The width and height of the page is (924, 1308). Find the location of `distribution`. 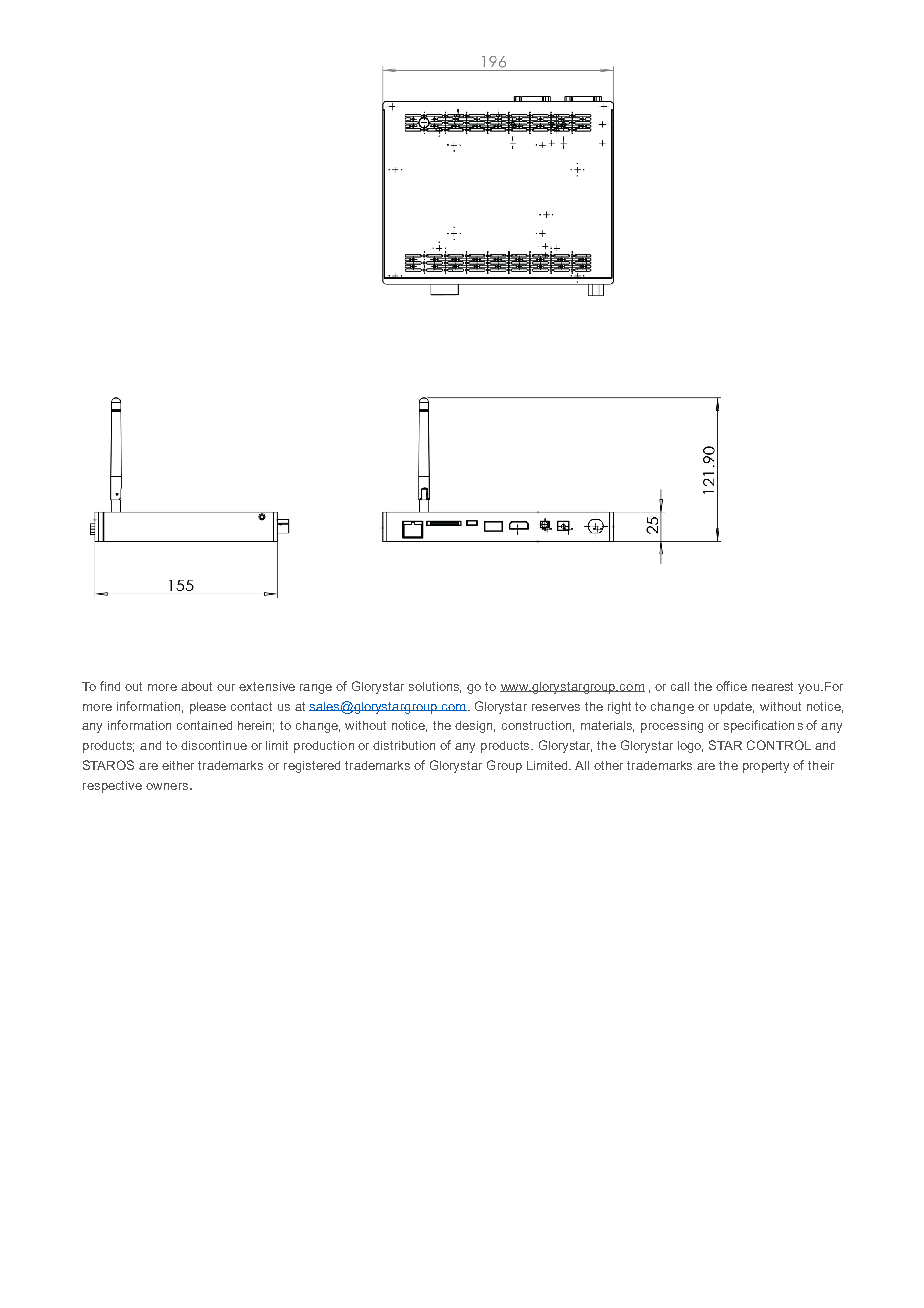

distribution is located at coordinates (404, 745).
